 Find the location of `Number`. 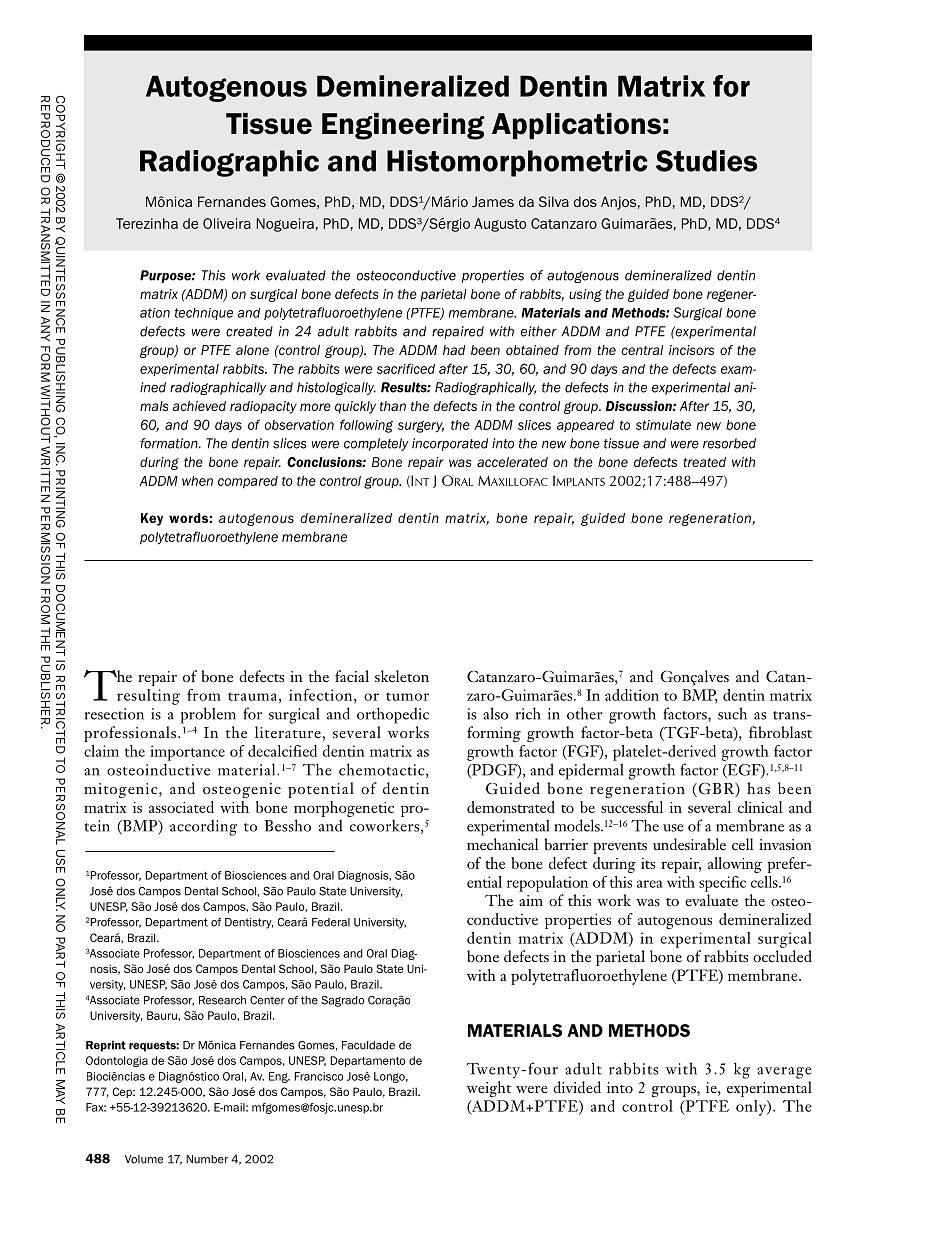

Number is located at coordinates (207, 1159).
